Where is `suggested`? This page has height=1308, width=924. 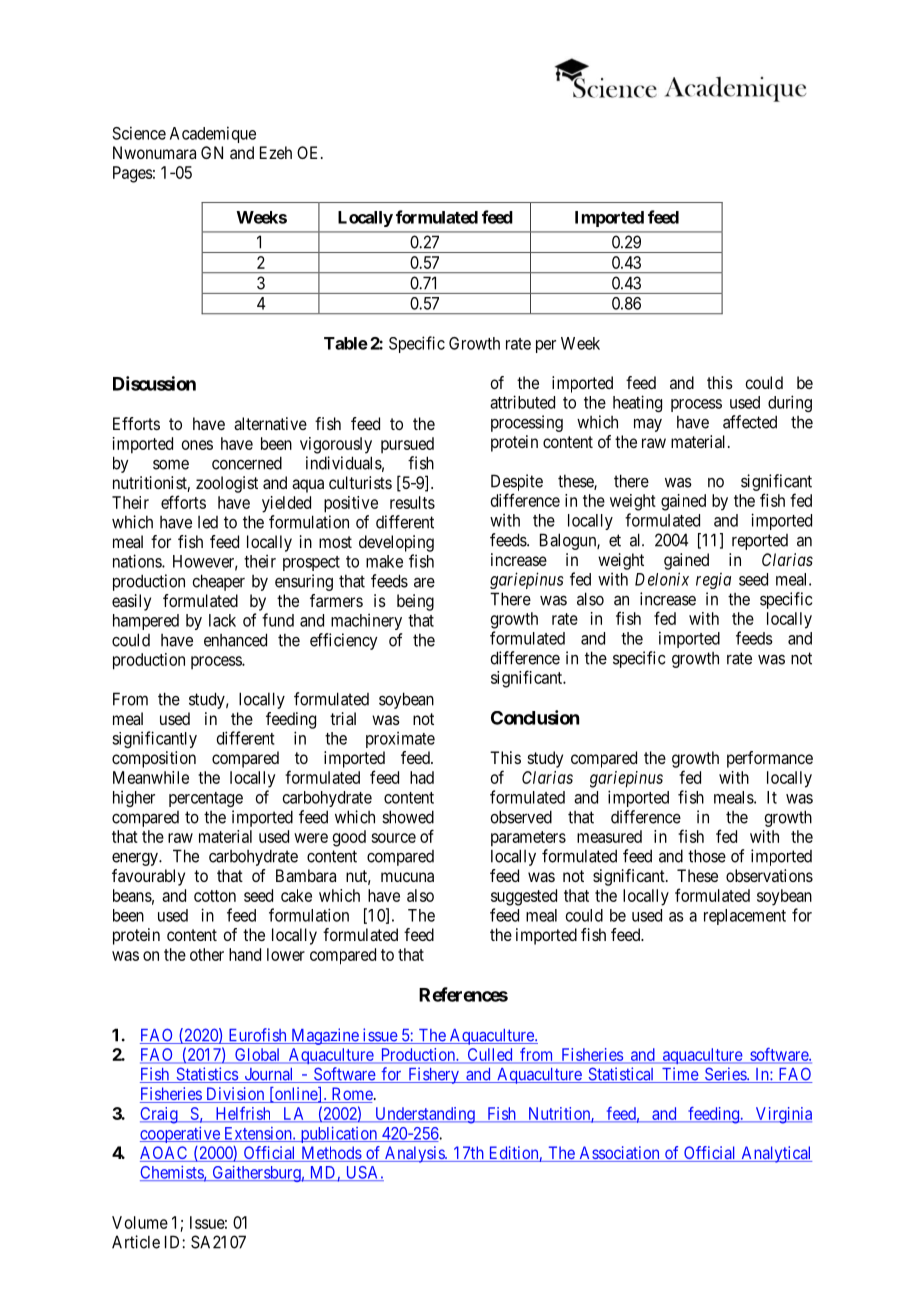 suggested is located at coordinates (524, 897).
